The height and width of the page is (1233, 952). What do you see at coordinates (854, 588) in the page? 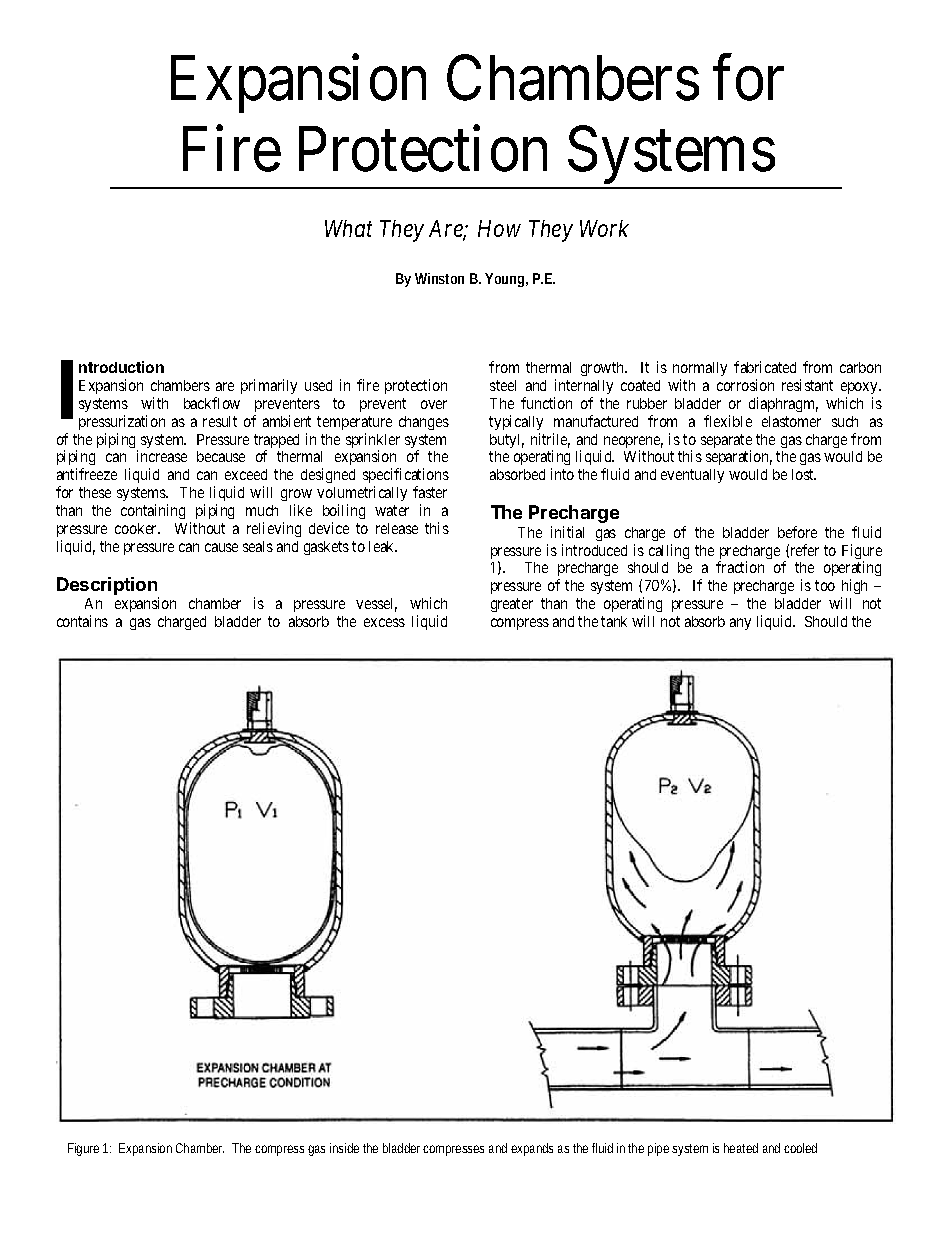
I see `high` at bounding box center [854, 588].
